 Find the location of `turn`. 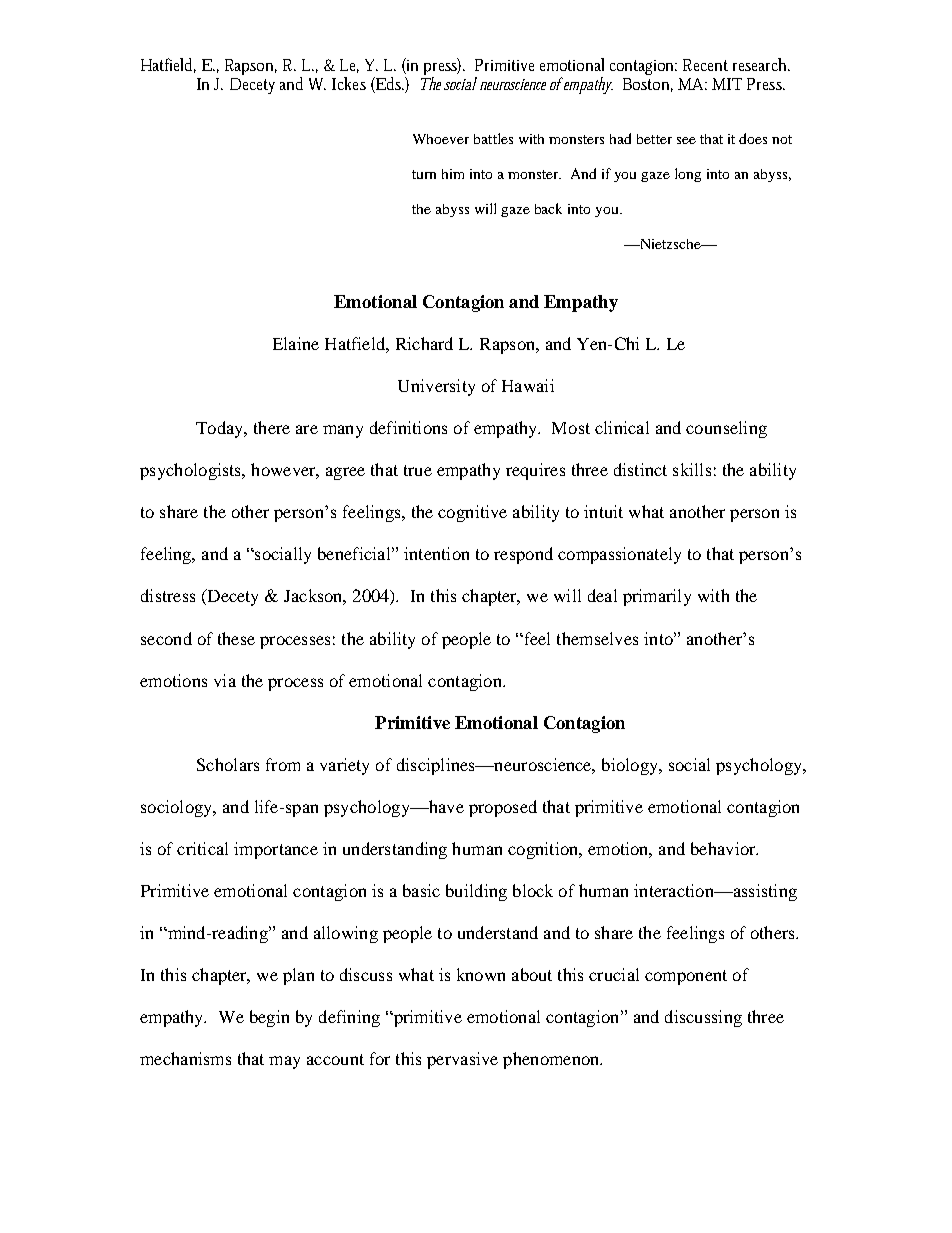

turn is located at coordinates (424, 174).
